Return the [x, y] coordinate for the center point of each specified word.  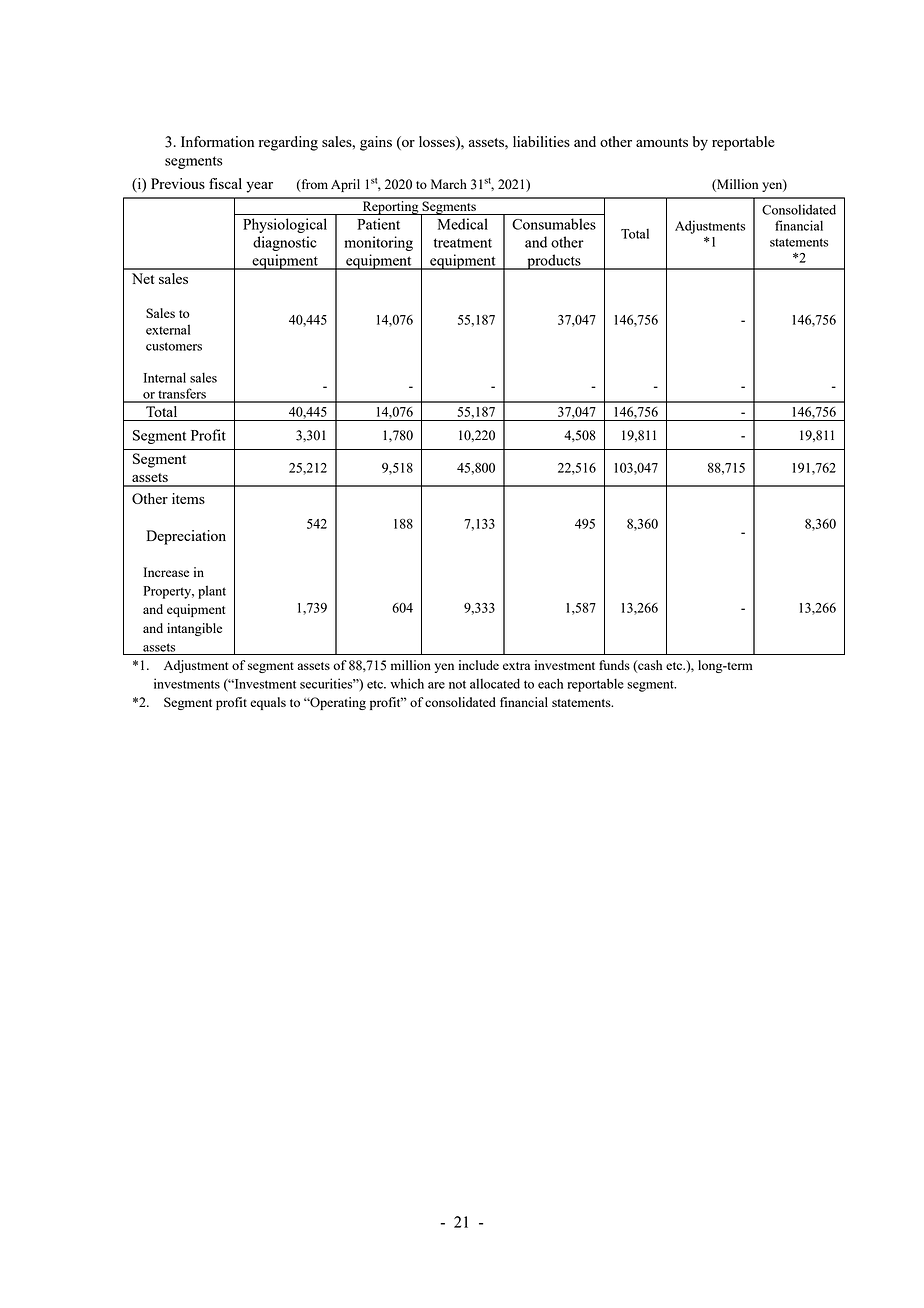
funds [614, 665]
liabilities [541, 141]
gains [376, 143]
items [188, 498]
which [407, 683]
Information [217, 141]
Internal [165, 377]
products [554, 262]
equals [268, 703]
